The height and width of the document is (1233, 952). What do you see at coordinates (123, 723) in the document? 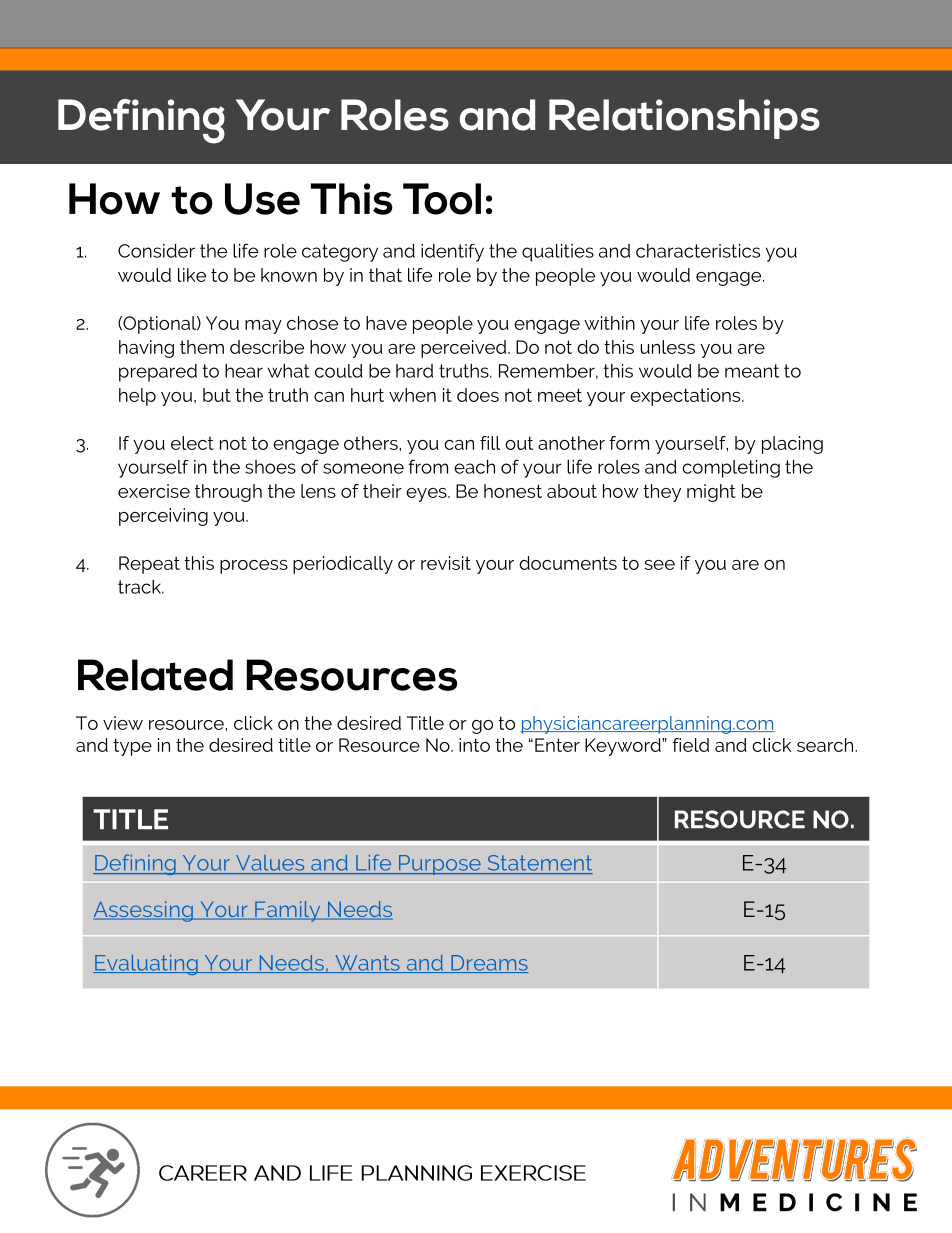
I see `view` at bounding box center [123, 723].
